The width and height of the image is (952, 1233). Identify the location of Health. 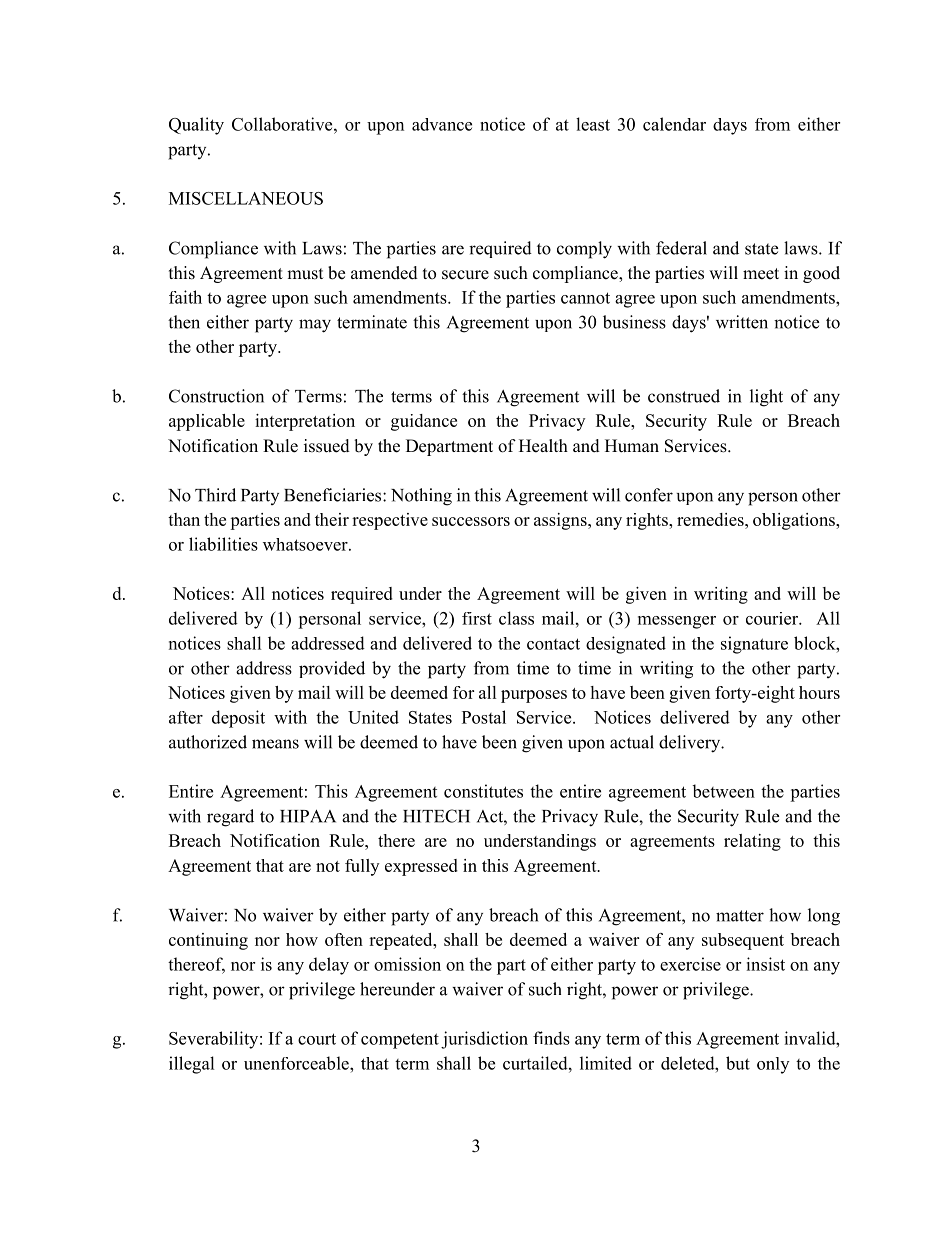
(543, 446).
